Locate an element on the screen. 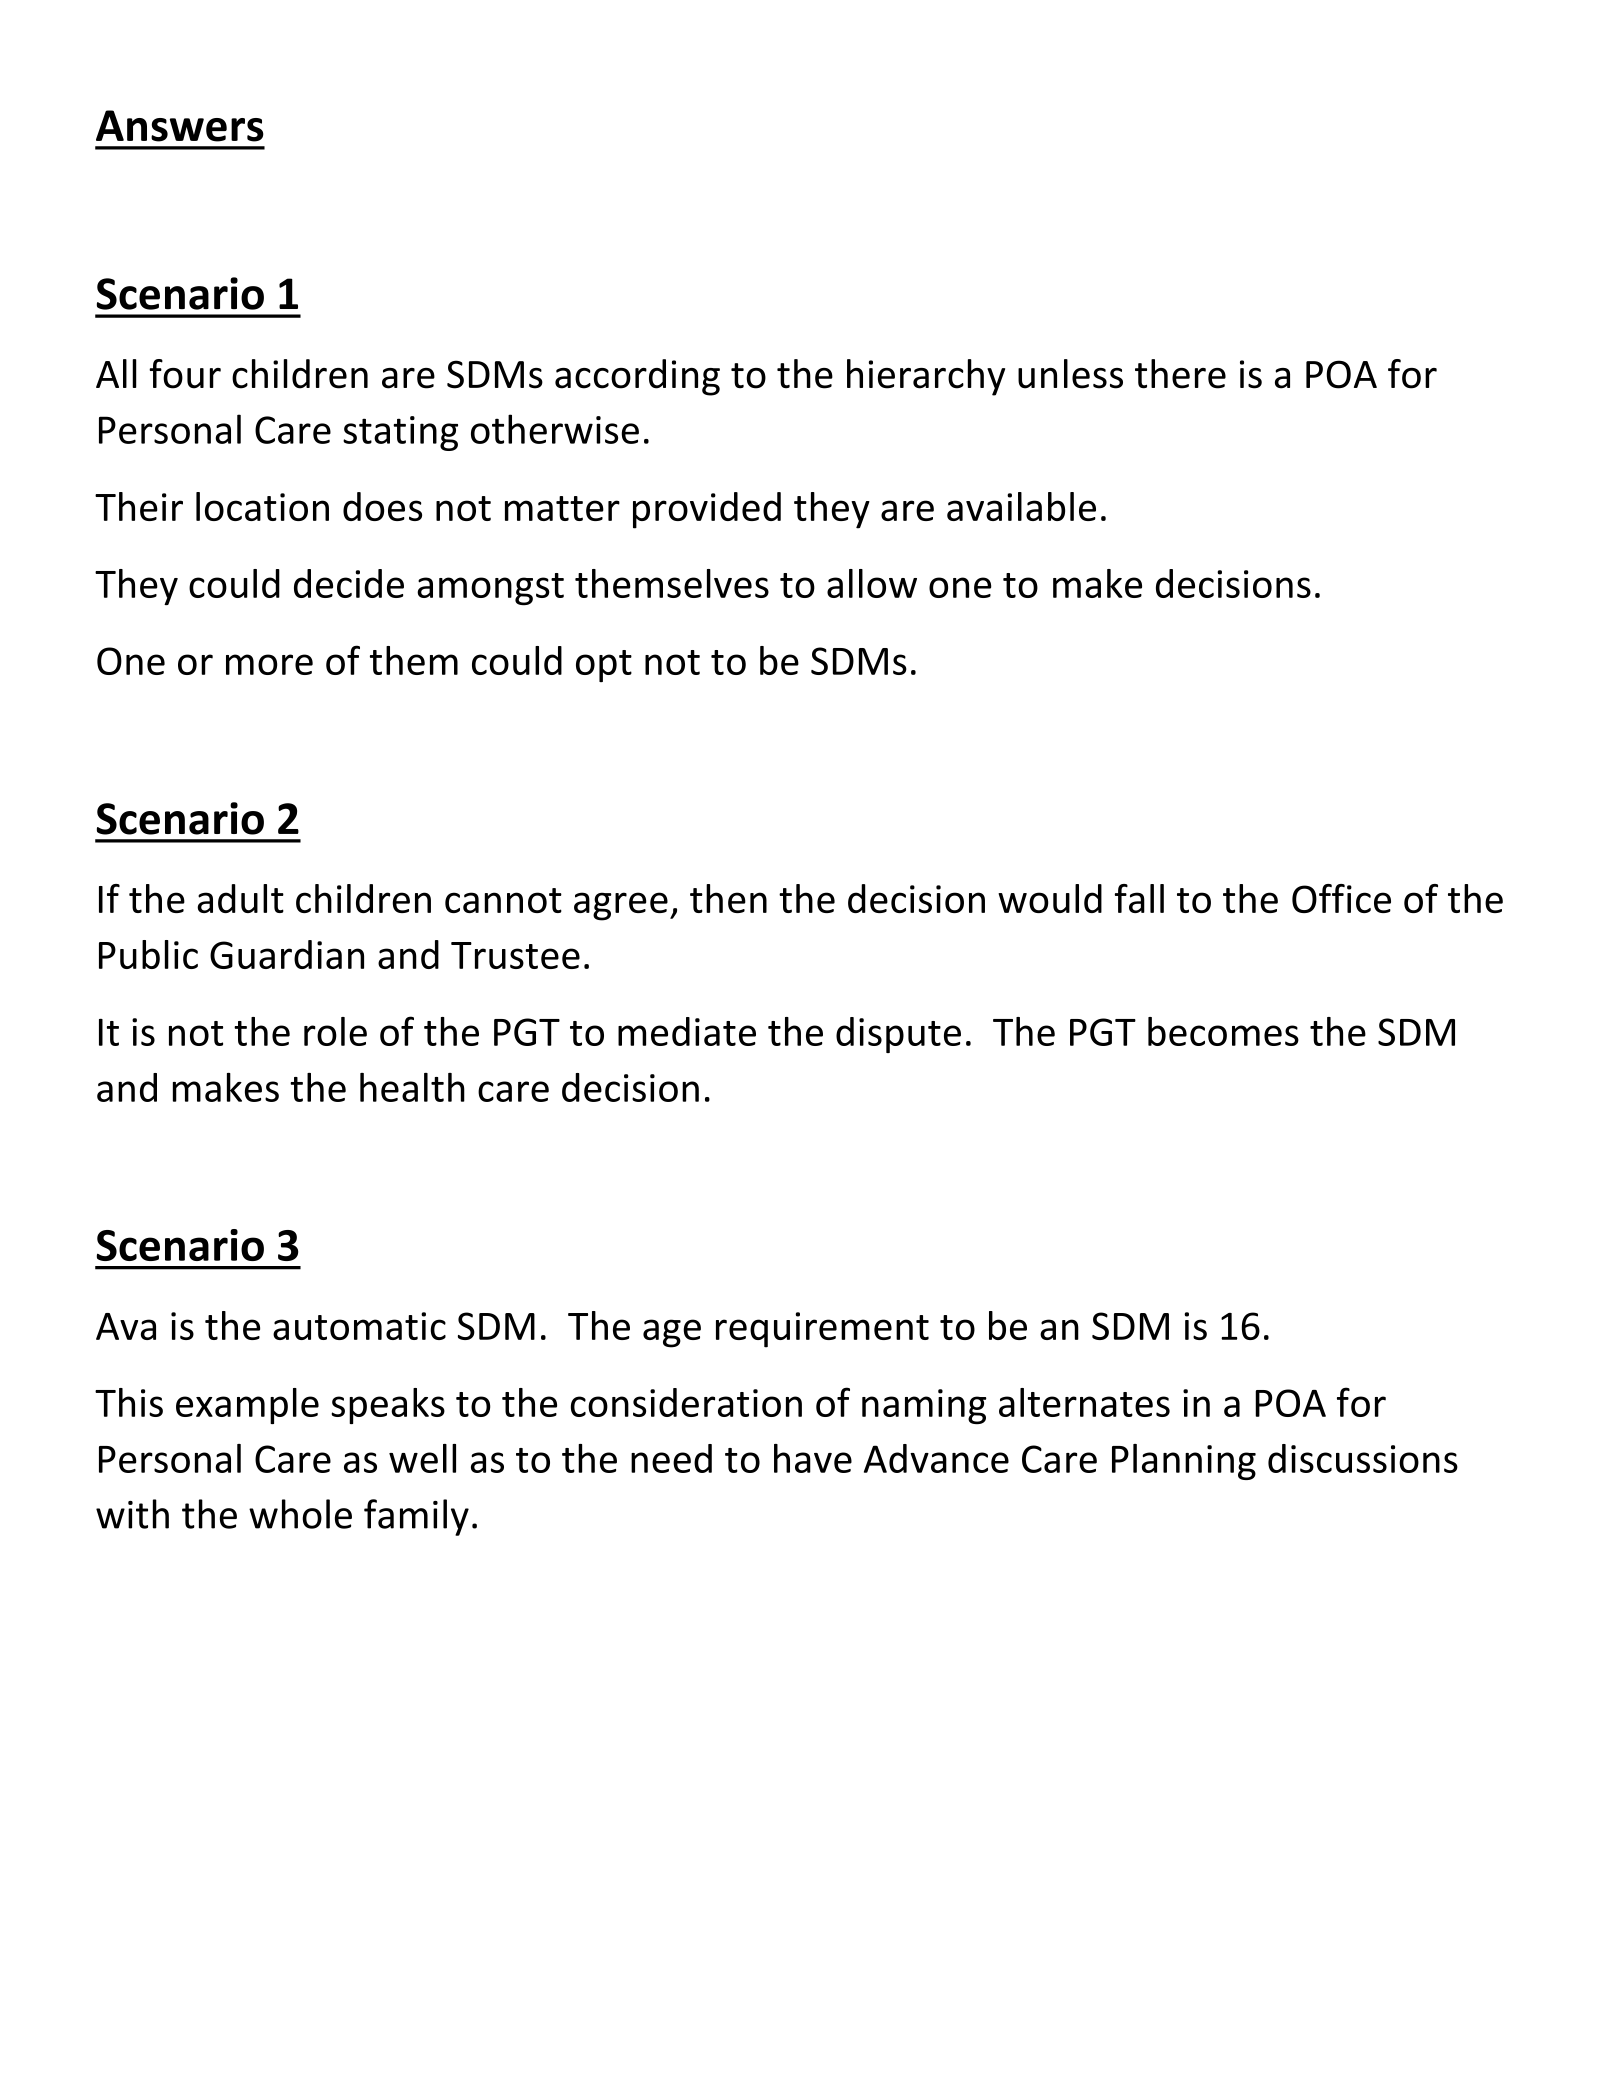 The image size is (1621, 2098). Answers is located at coordinates (180, 126).
